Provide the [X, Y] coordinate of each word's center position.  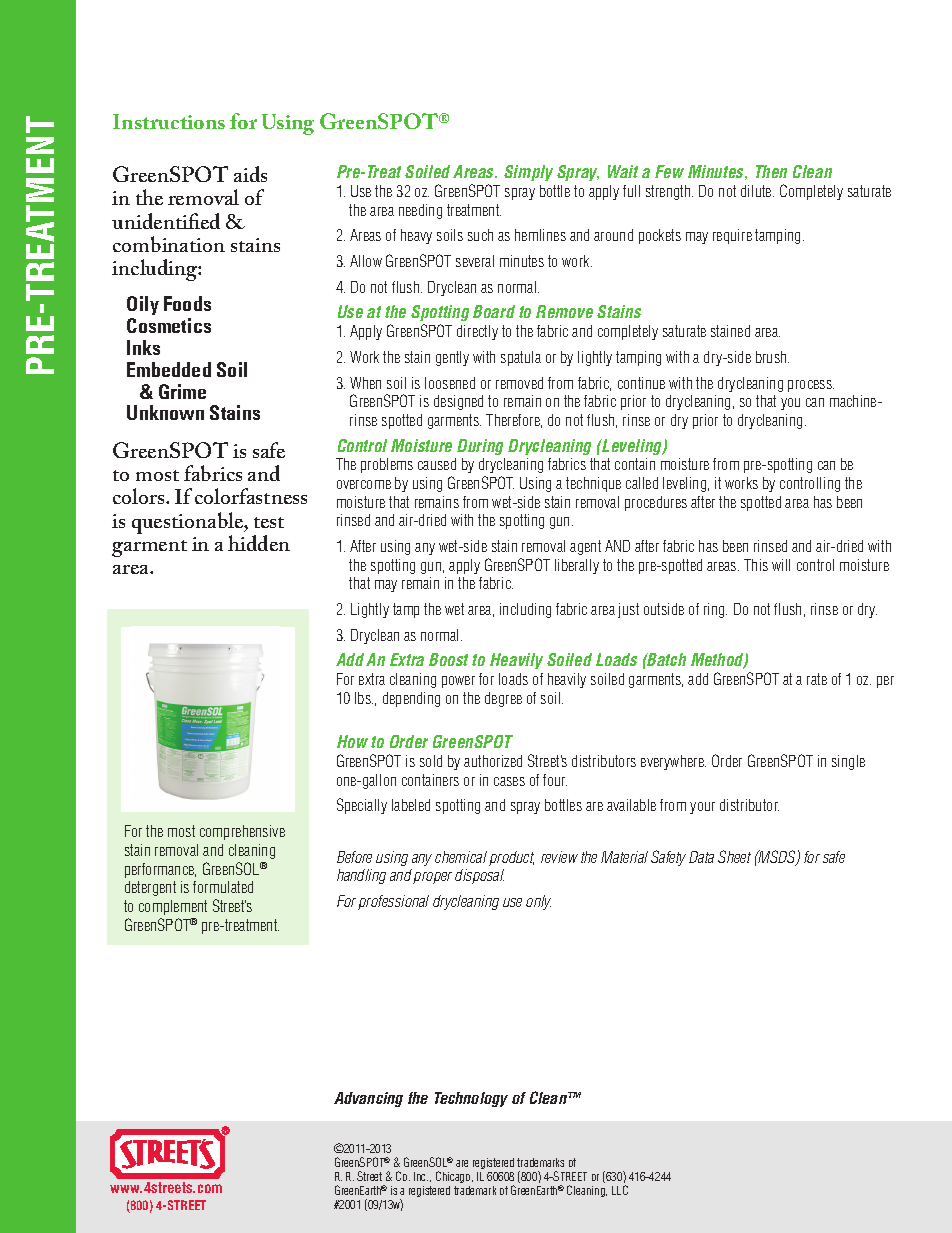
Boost [448, 659]
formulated [223, 887]
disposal [479, 876]
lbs [364, 698]
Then [771, 171]
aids [250, 174]
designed [458, 402]
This [756, 565]
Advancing [368, 1099]
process [811, 386]
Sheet [734, 856]
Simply [528, 173]
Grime [182, 391]
